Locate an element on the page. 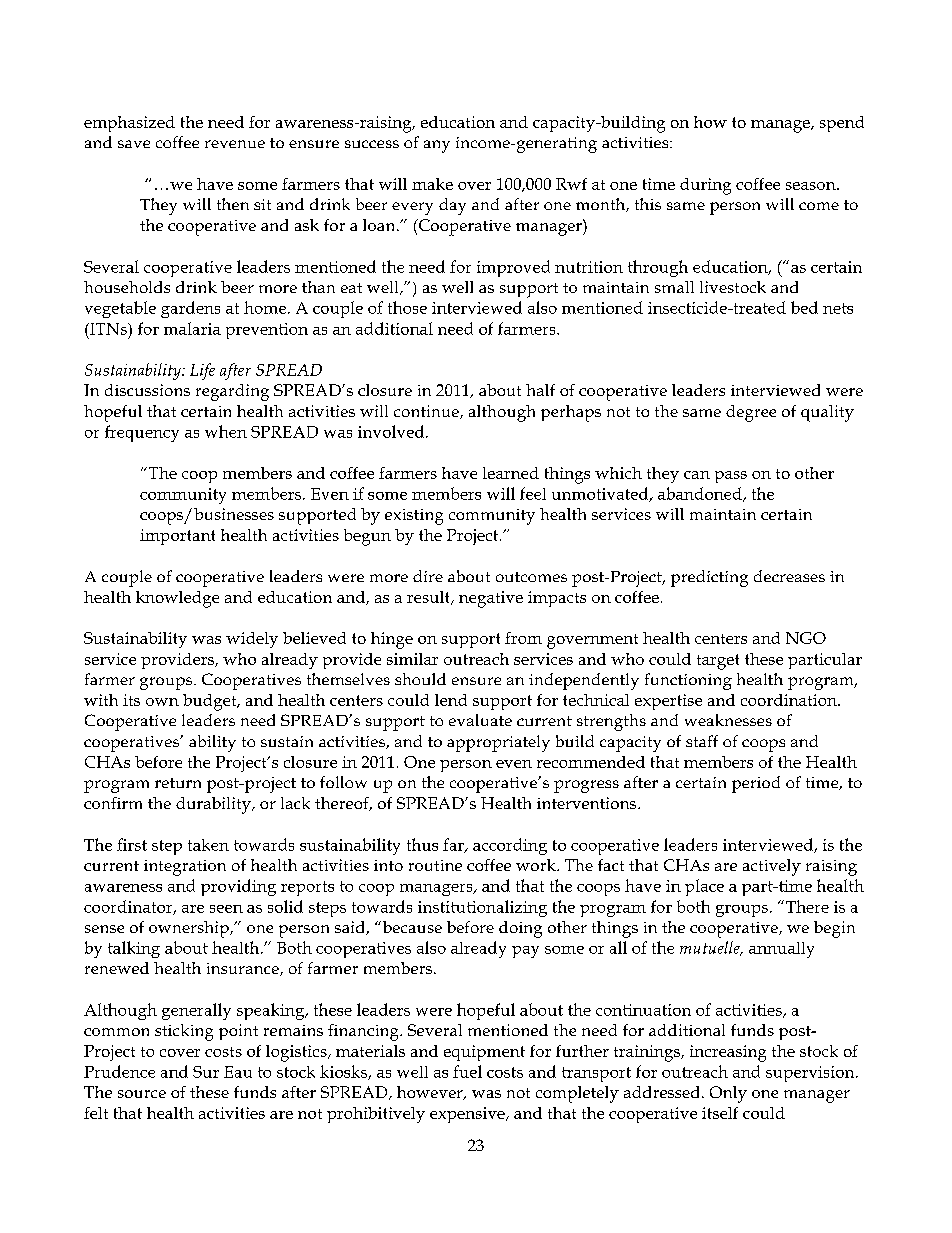 This page has height=1233, width=952. routine is located at coordinates (435, 865).
